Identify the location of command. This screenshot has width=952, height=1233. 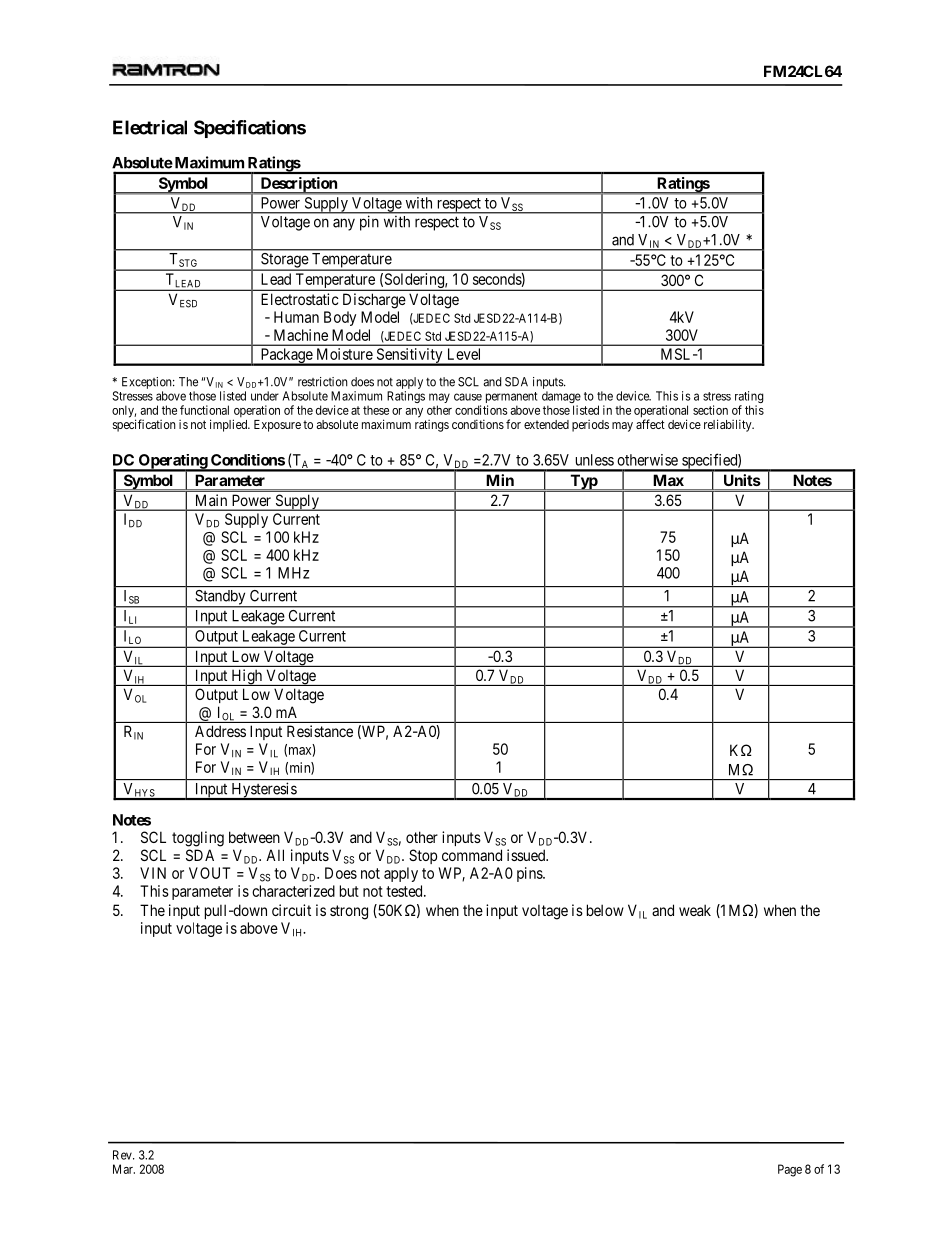
(472, 855).
